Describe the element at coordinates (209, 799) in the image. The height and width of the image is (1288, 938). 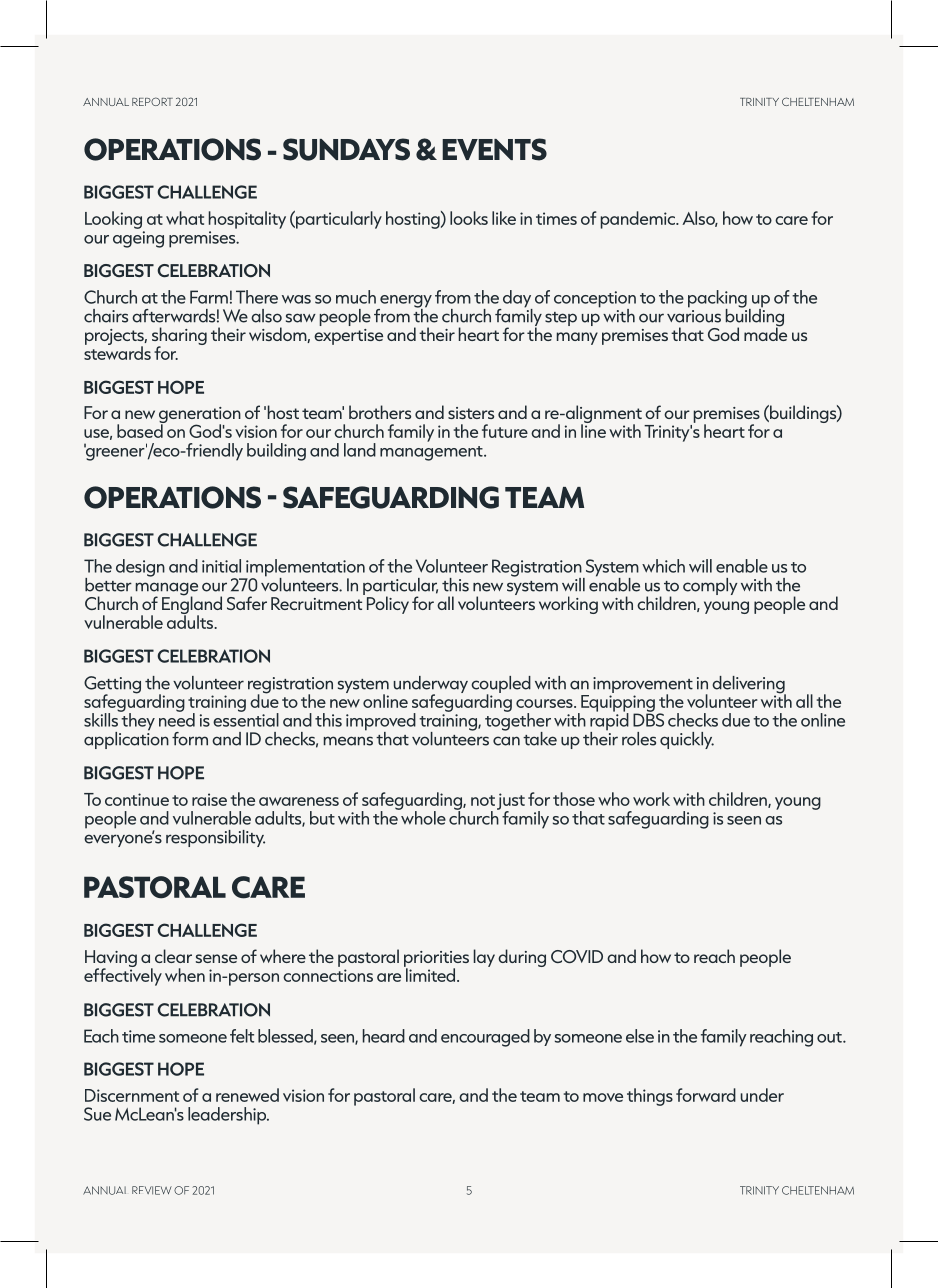
I see `raise` at that location.
